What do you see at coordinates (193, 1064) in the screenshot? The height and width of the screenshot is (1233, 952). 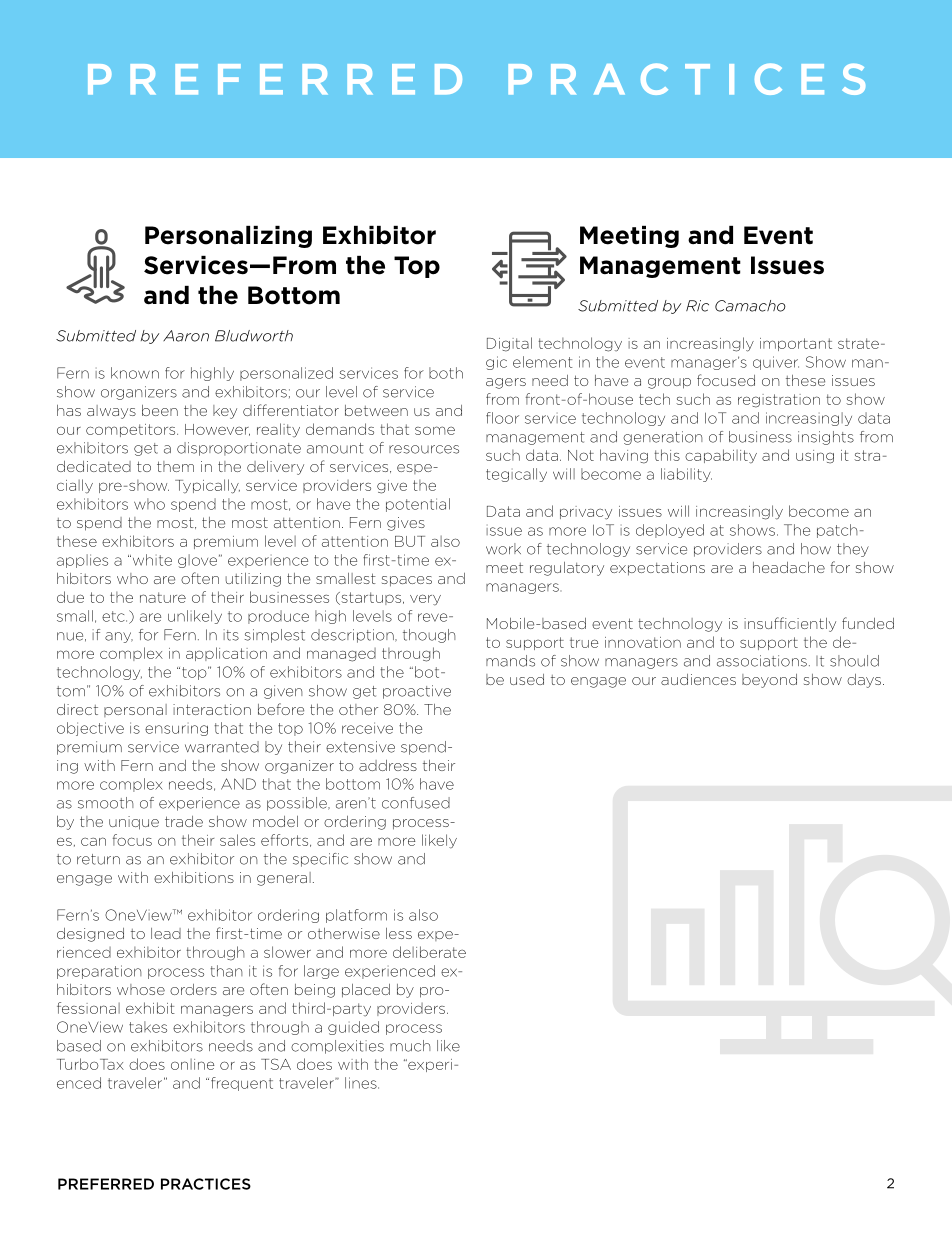 I see `online` at bounding box center [193, 1064].
